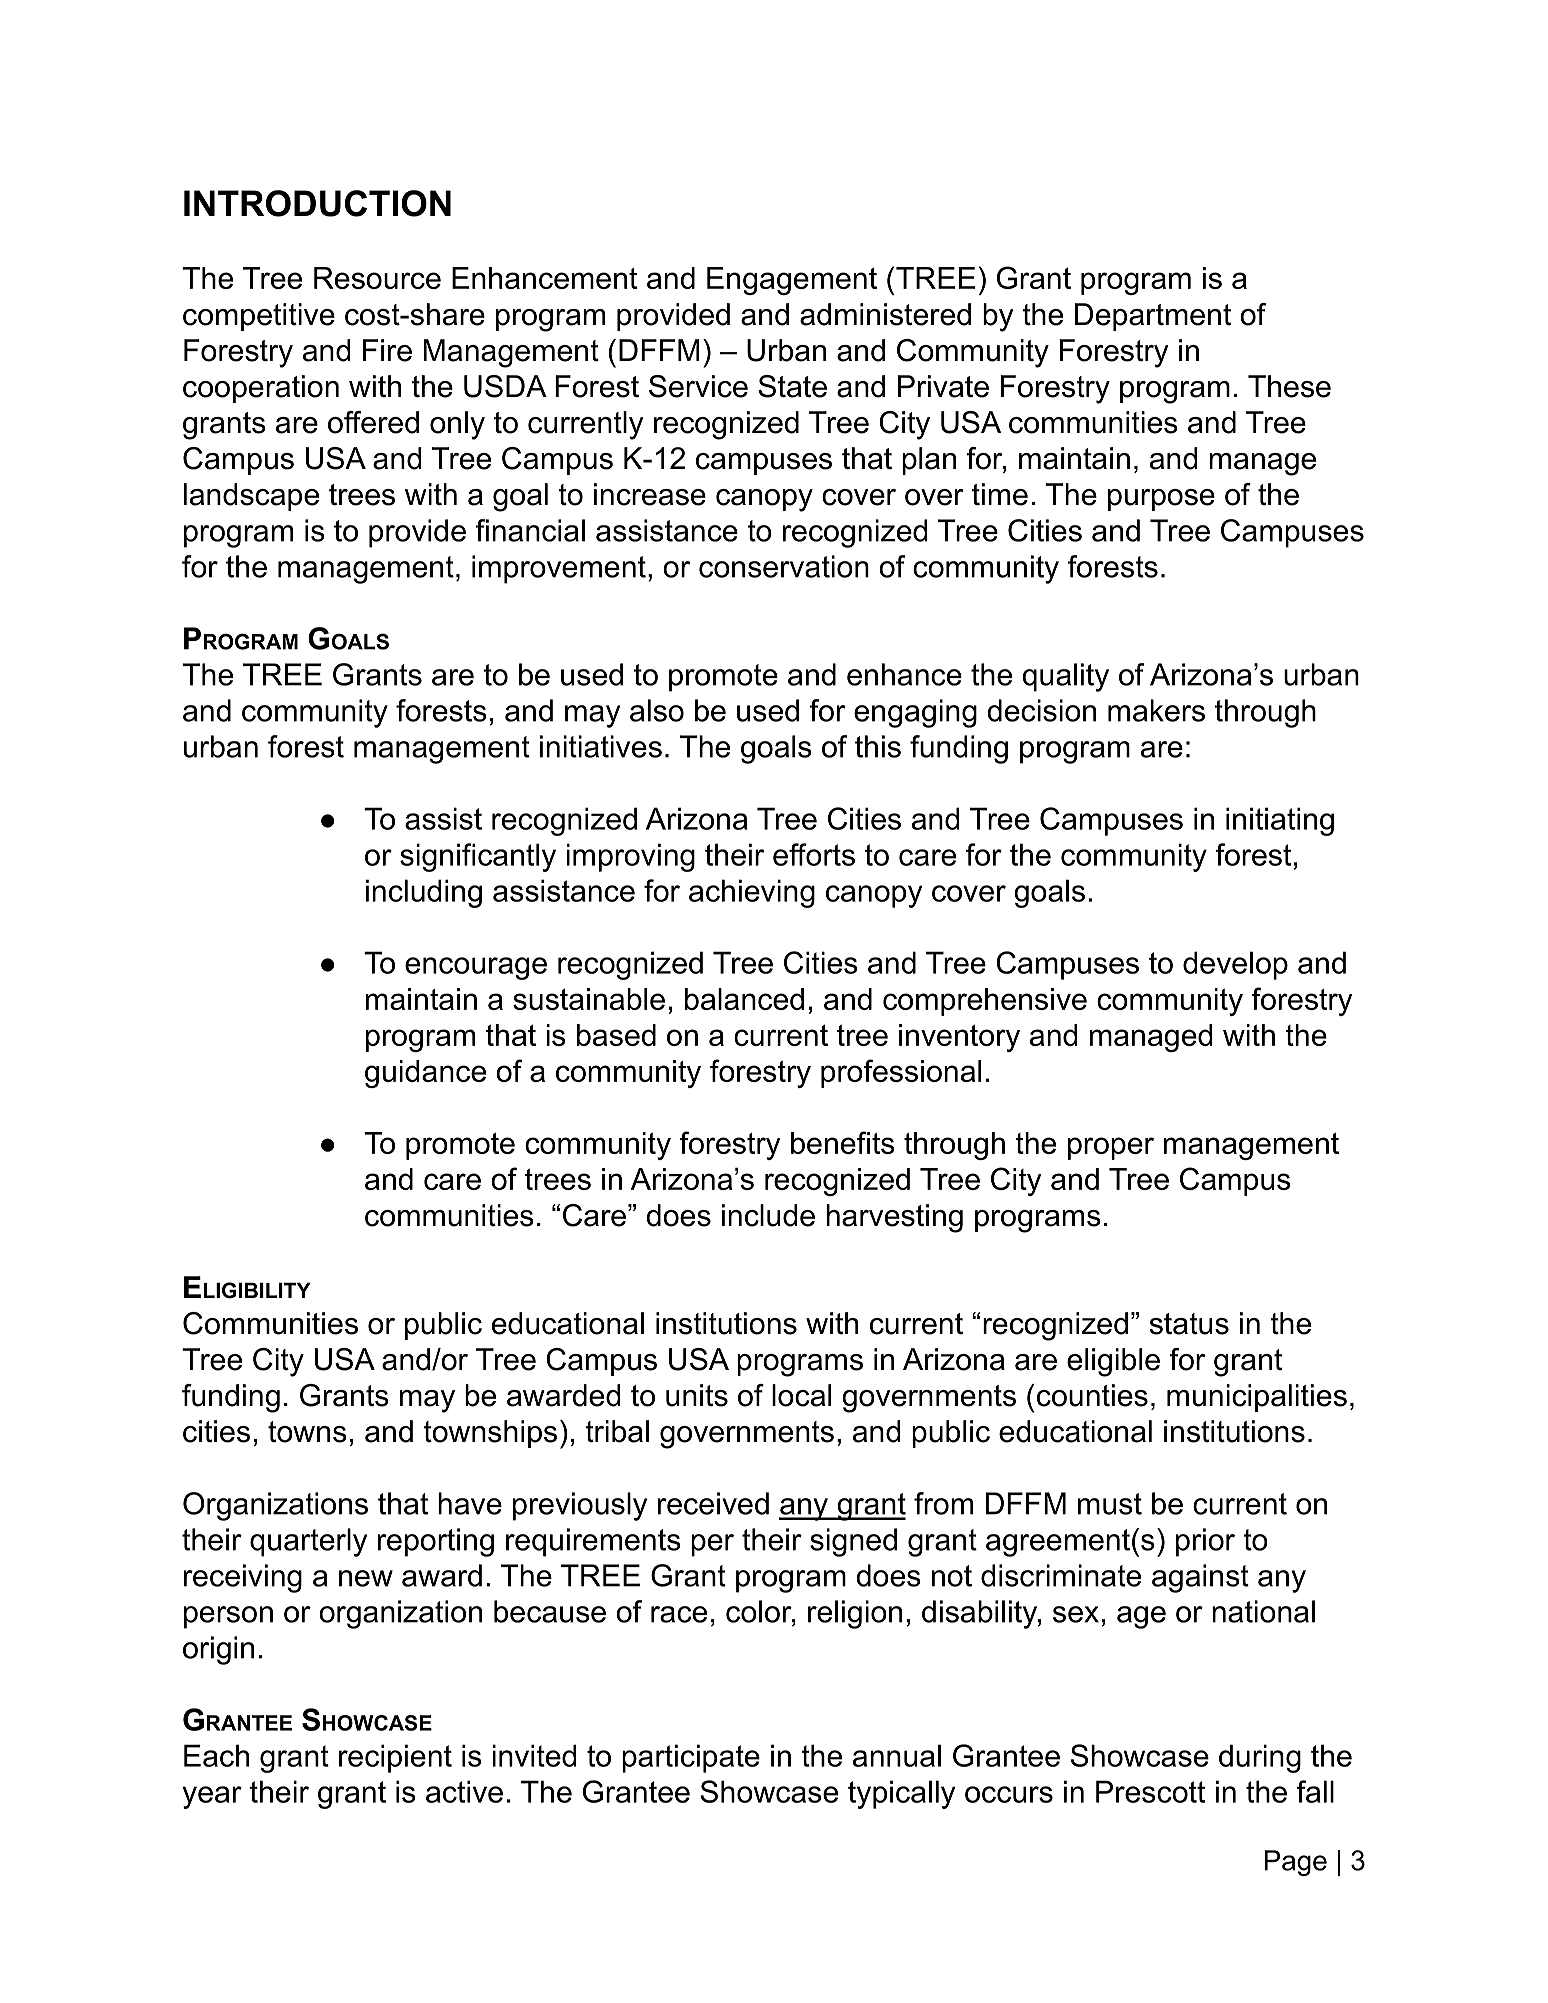 This screenshot has width=1548, height=2003. What do you see at coordinates (1153, 317) in the screenshot?
I see `Department` at bounding box center [1153, 317].
